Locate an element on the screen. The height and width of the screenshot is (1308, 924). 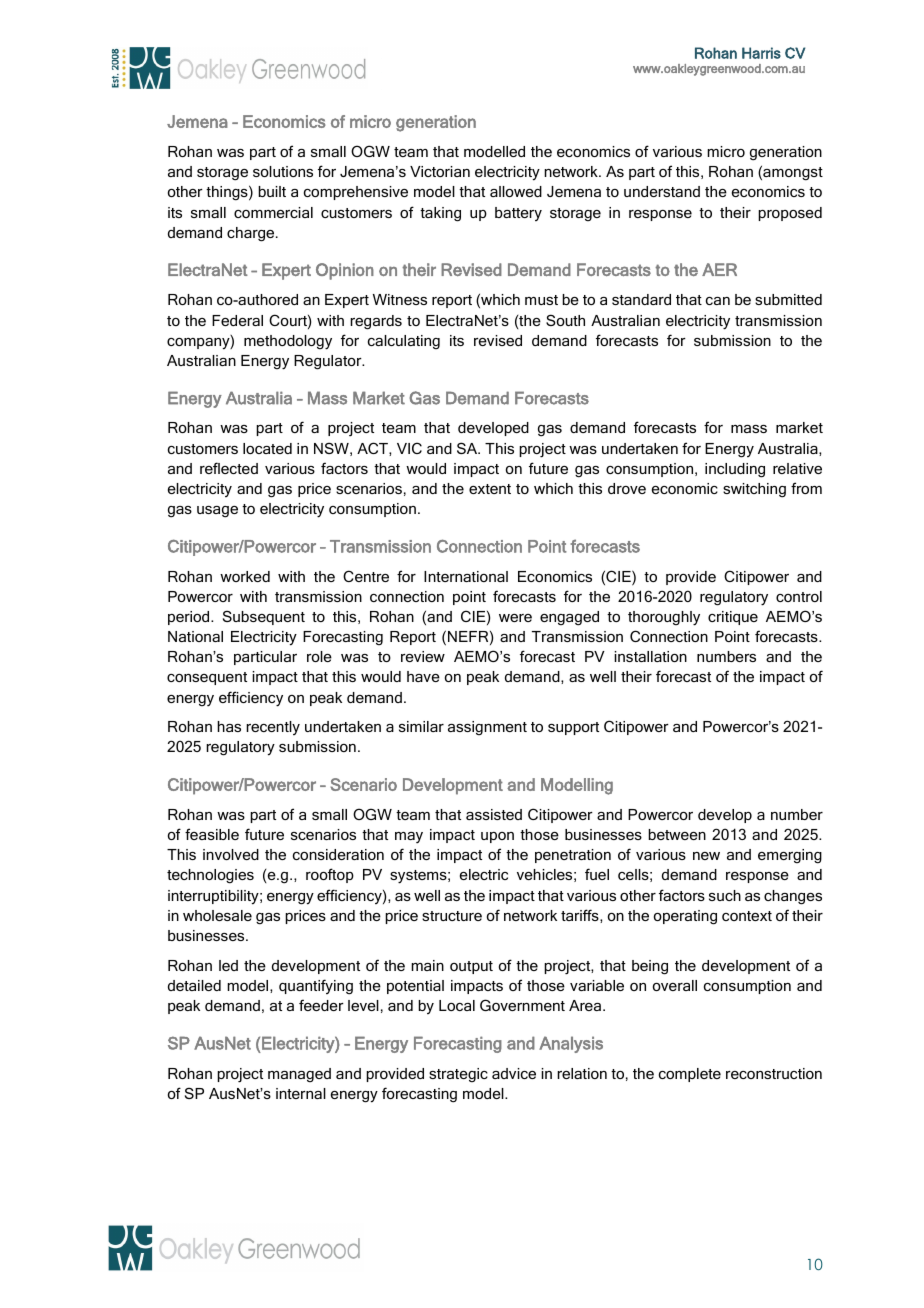
involved is located at coordinates (231, 854).
